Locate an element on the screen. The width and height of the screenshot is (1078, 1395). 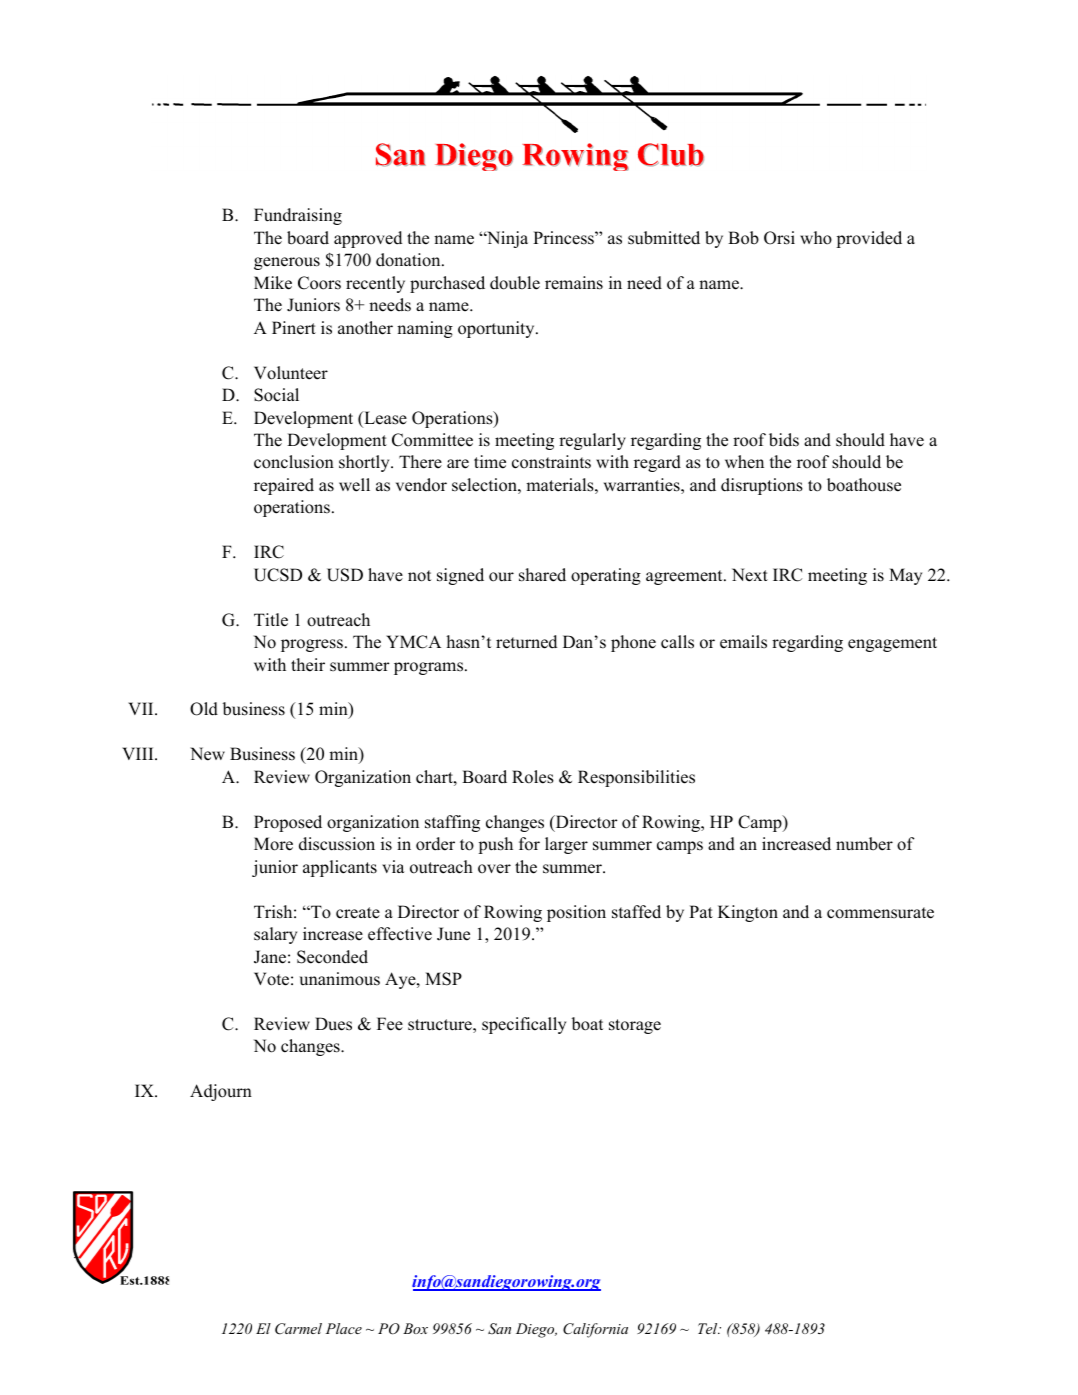
disruptions is located at coordinates (762, 486).
